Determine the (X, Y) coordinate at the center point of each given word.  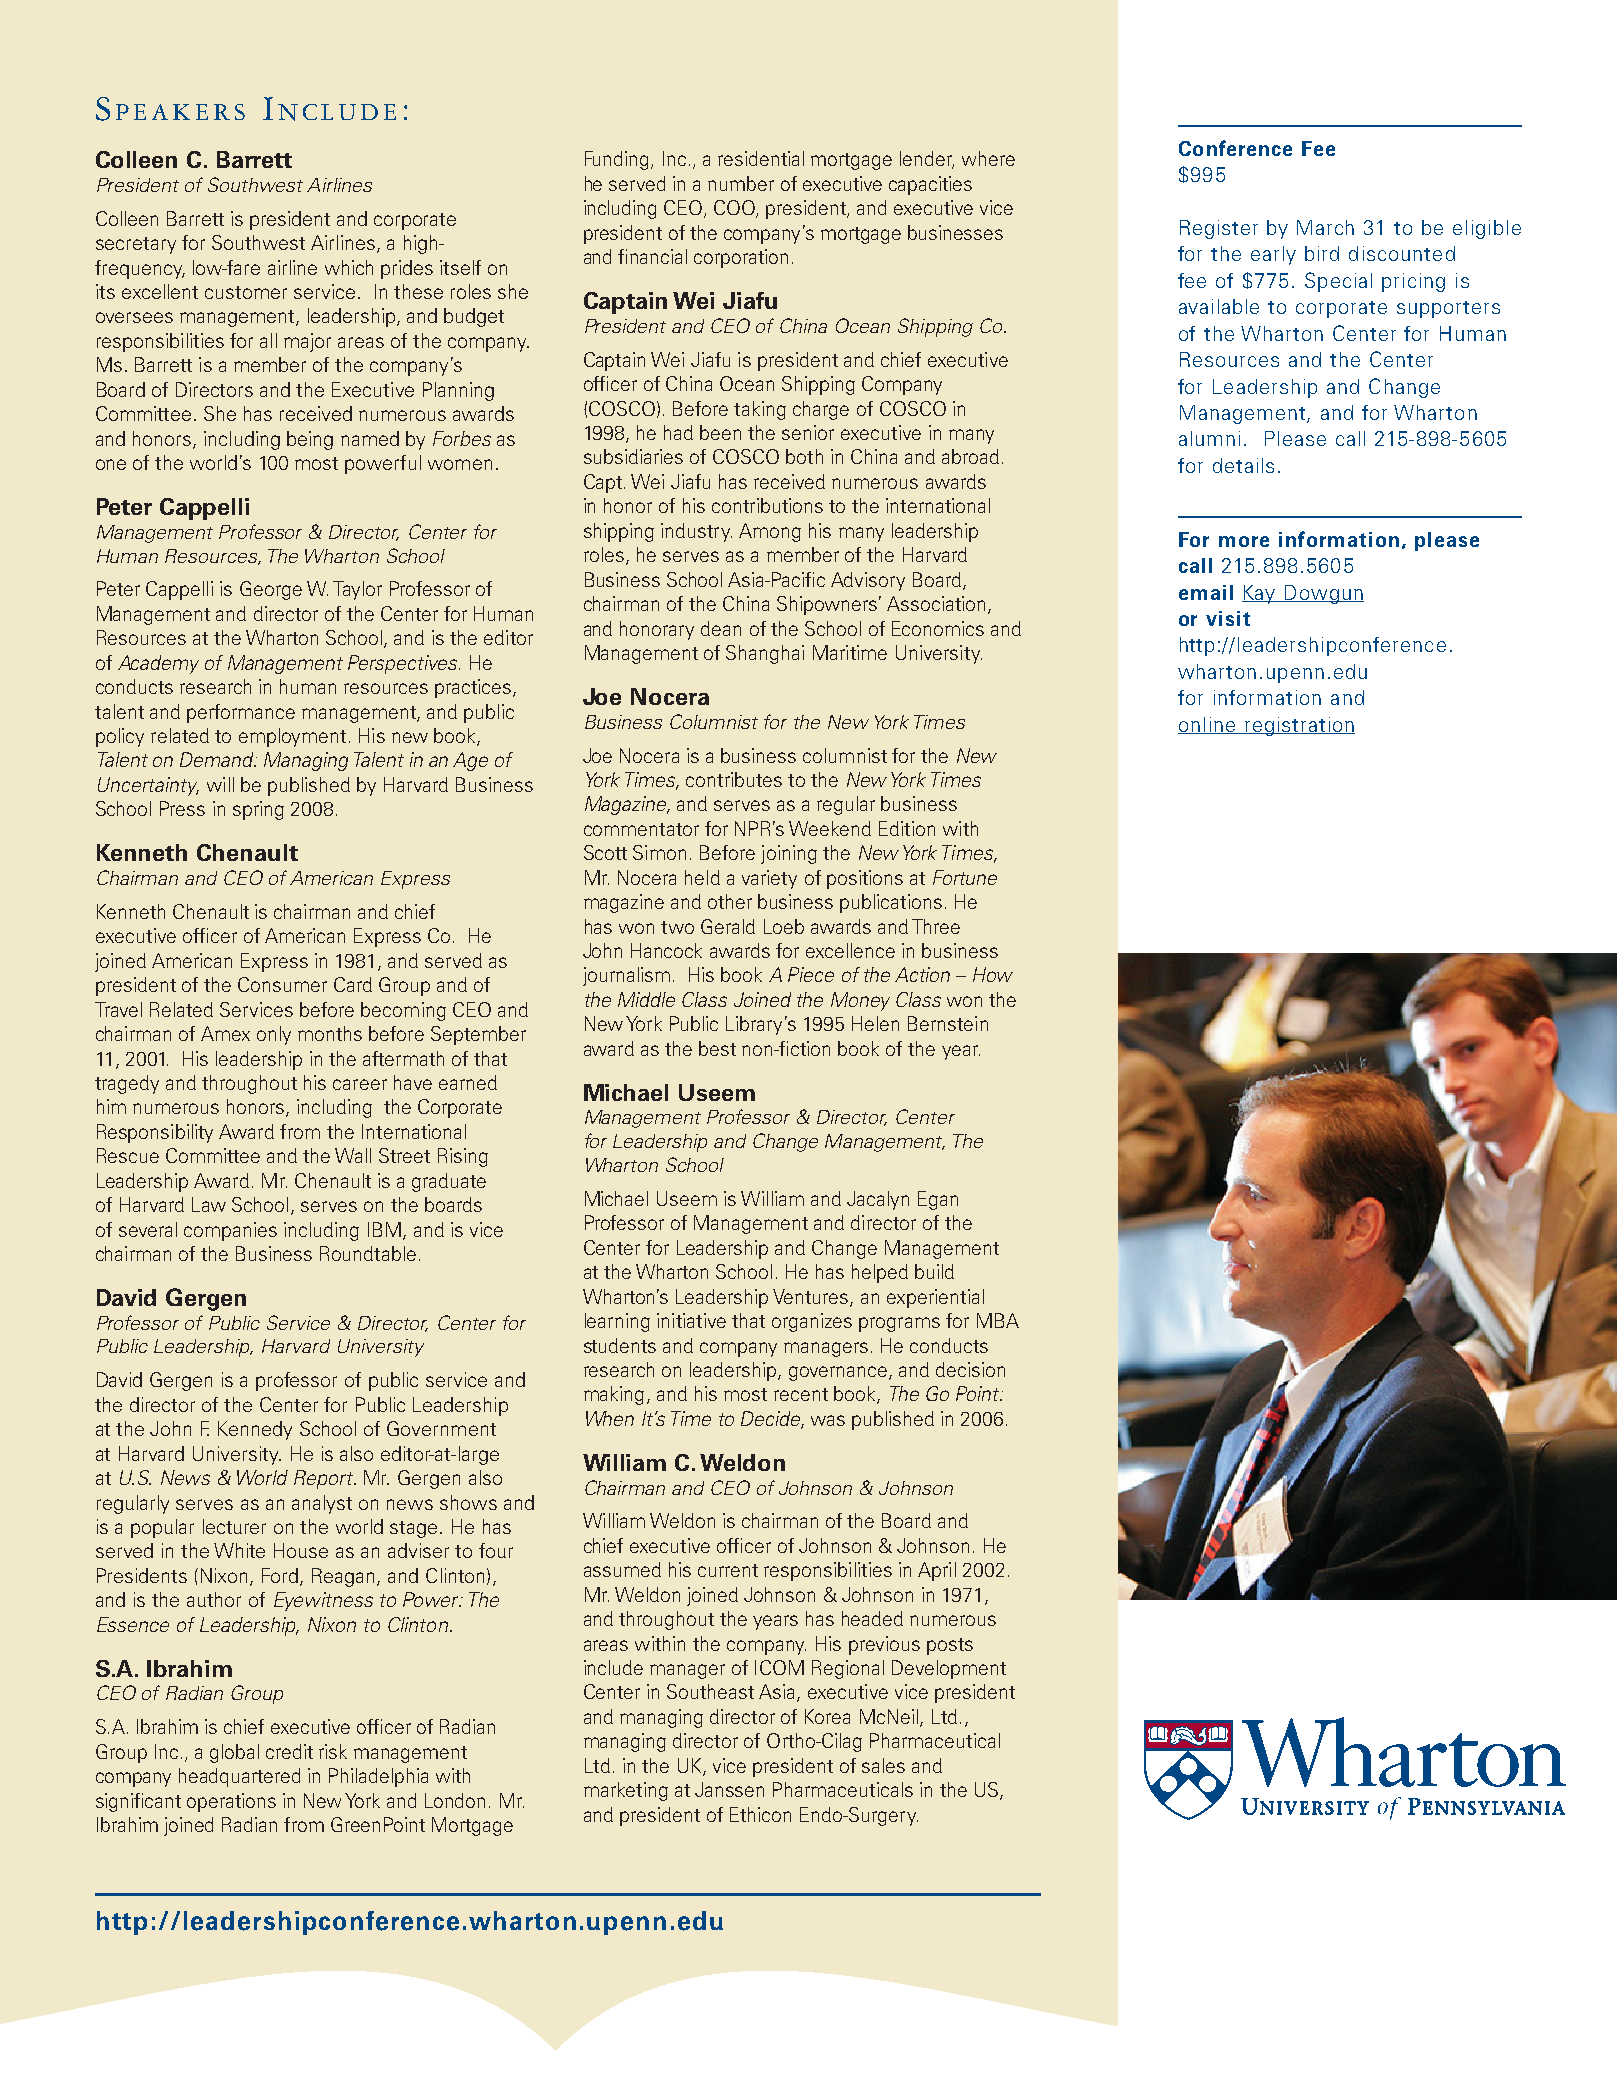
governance (838, 1373)
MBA (998, 1320)
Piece (811, 974)
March (1325, 227)
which (349, 267)
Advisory (868, 581)
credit (289, 1751)
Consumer (282, 984)
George (271, 590)
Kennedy (255, 1430)
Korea (827, 1716)
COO (735, 209)
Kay (1260, 594)
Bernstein (948, 1023)
